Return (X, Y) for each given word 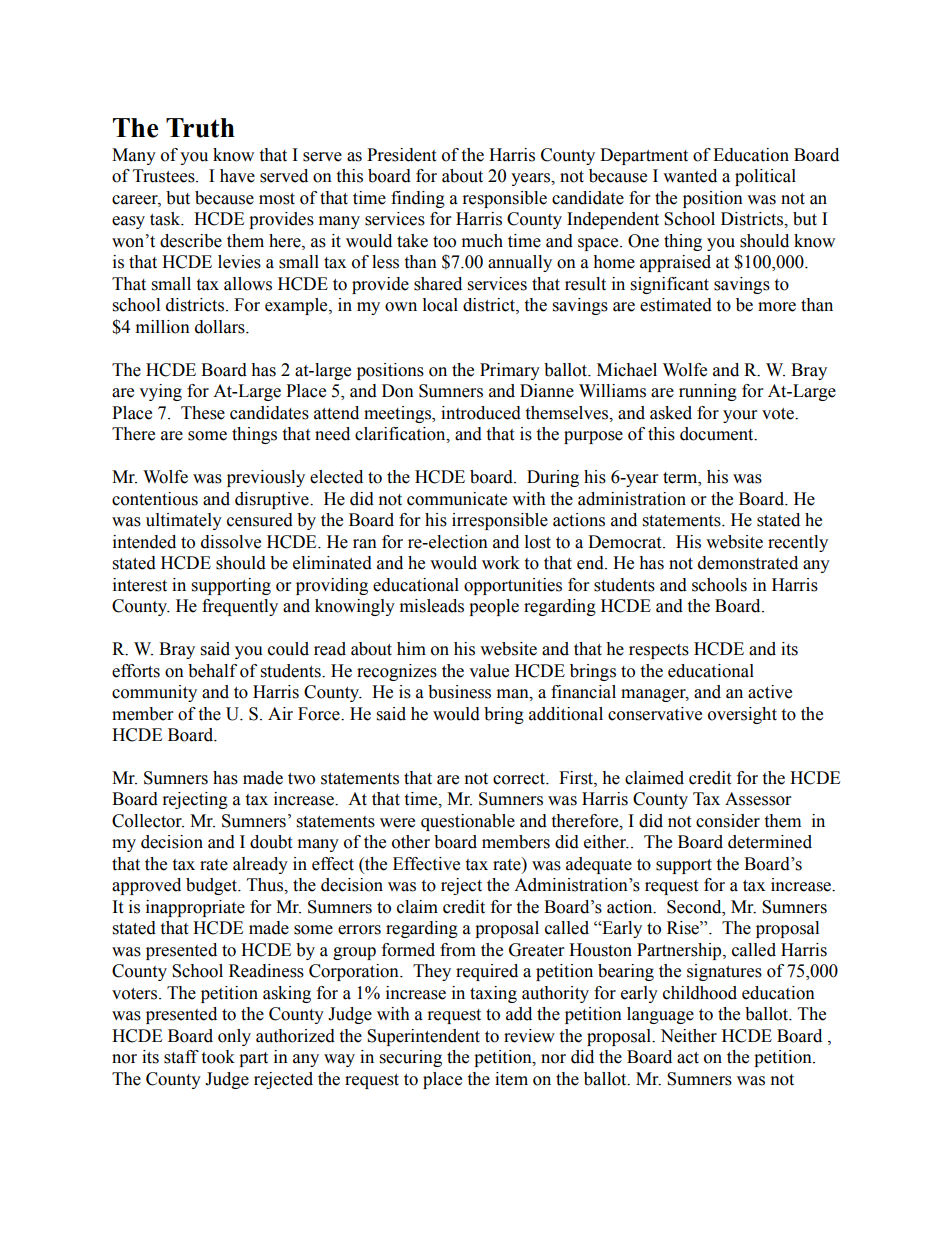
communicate (457, 499)
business (459, 692)
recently (798, 543)
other (411, 842)
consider (728, 821)
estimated (676, 305)
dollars (221, 327)
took (218, 1057)
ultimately (184, 521)
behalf (212, 671)
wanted (690, 176)
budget (213, 886)
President (401, 155)
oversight (742, 715)
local (440, 305)
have (237, 176)
